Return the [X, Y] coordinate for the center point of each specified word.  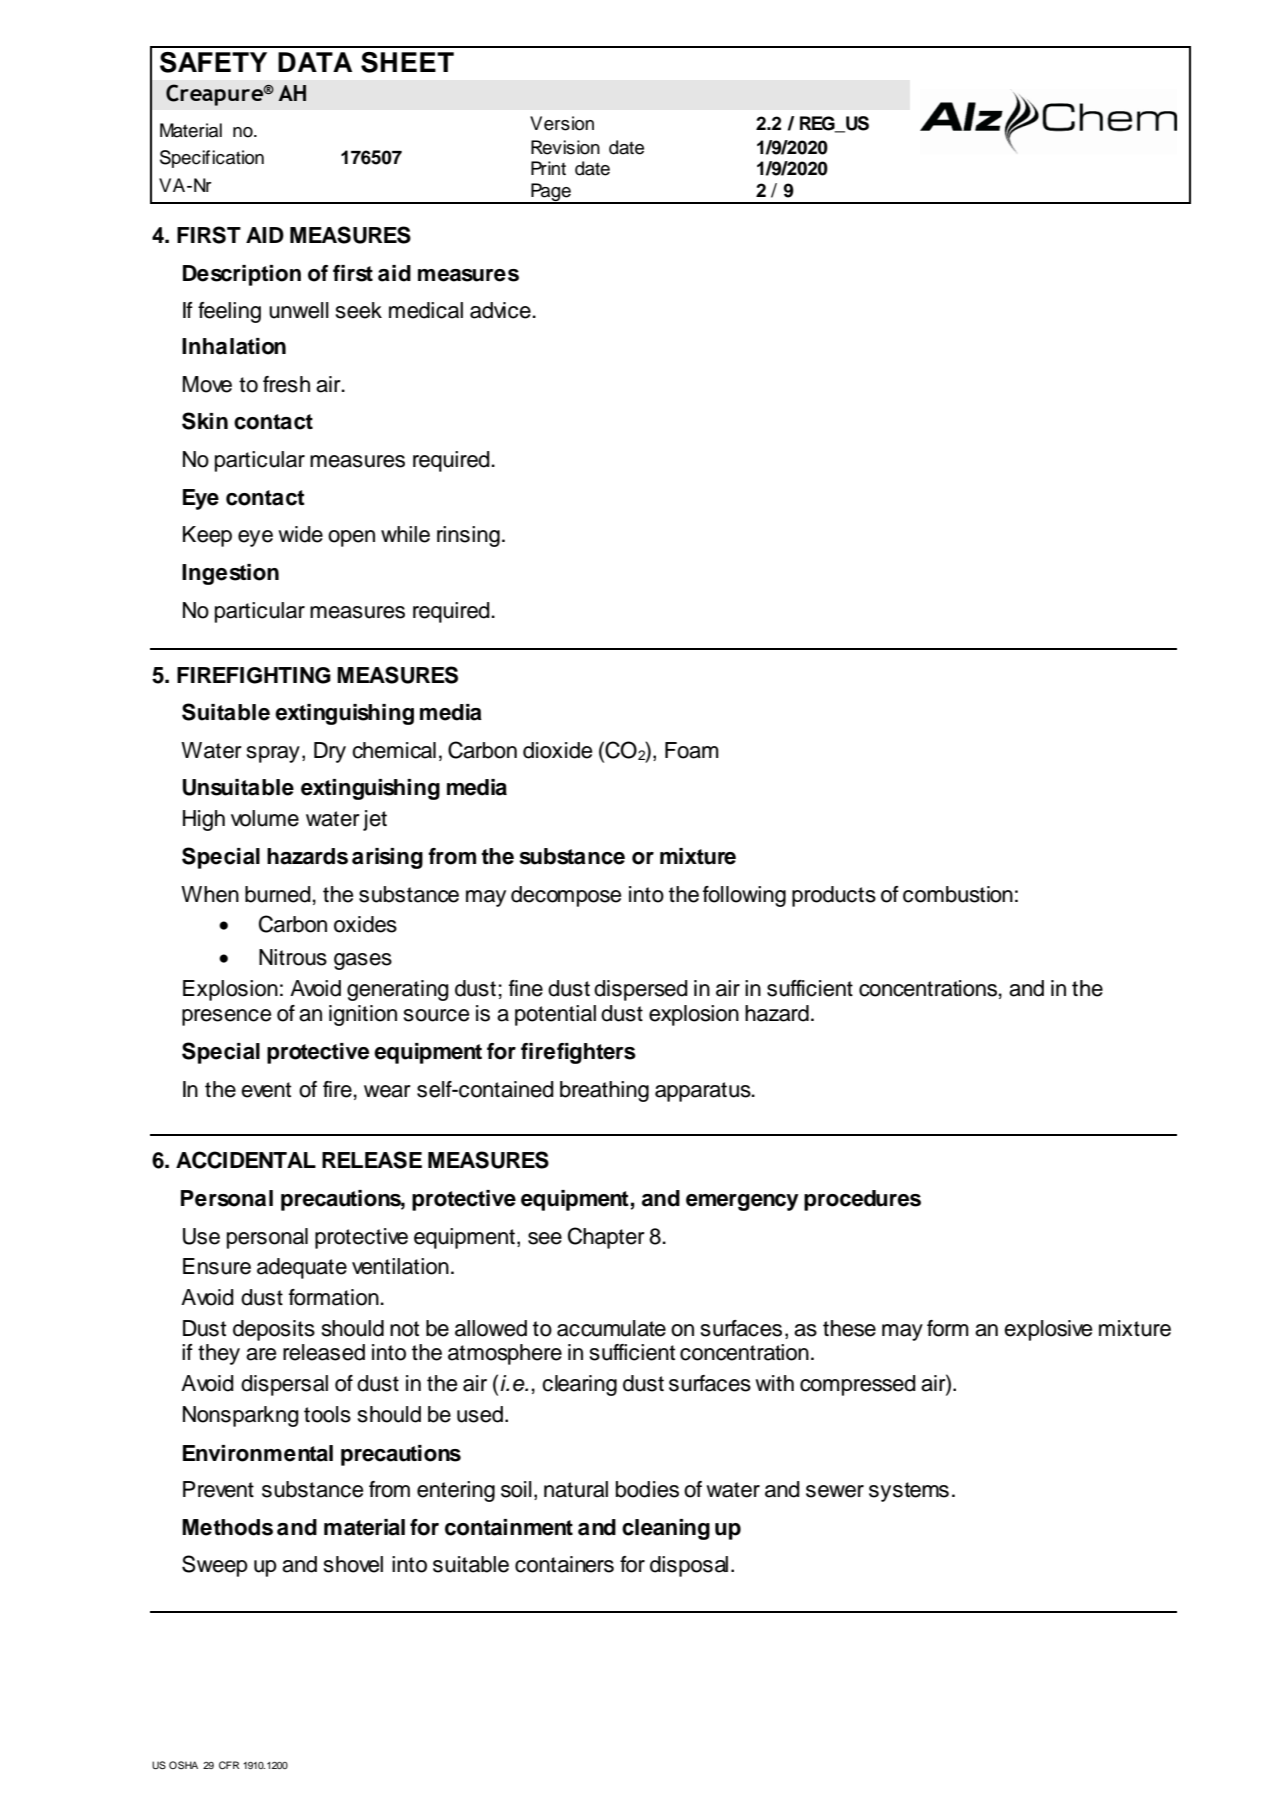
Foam [692, 750]
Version [562, 123]
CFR [229, 1765]
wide [300, 534]
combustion [958, 894]
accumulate [611, 1328]
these [849, 1328]
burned [278, 894]
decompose [566, 896]
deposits [274, 1330]
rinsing [468, 536]
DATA [315, 62]
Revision [565, 147]
